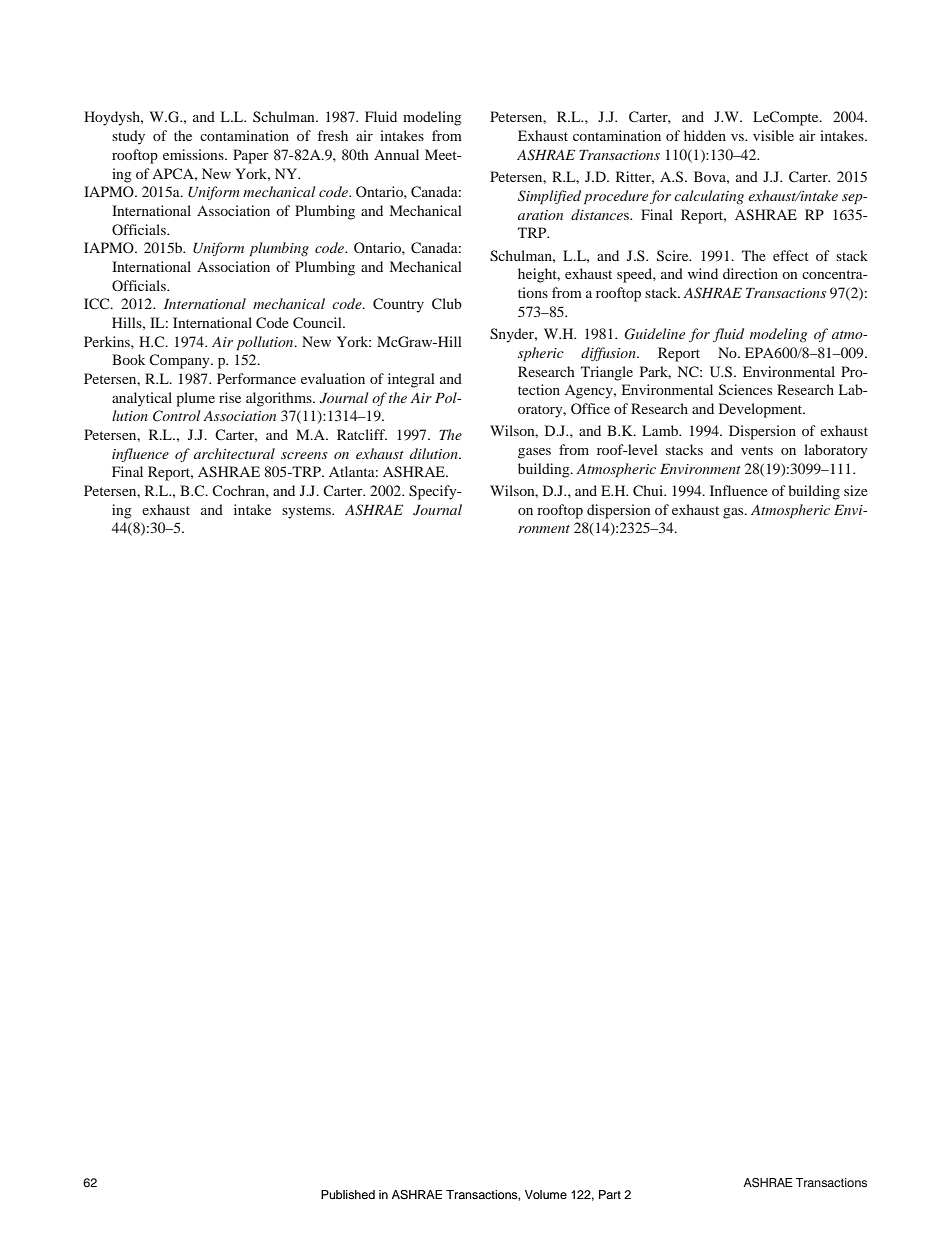 The width and height of the screenshot is (952, 1233). What do you see at coordinates (307, 512) in the screenshot?
I see `systems` at bounding box center [307, 512].
